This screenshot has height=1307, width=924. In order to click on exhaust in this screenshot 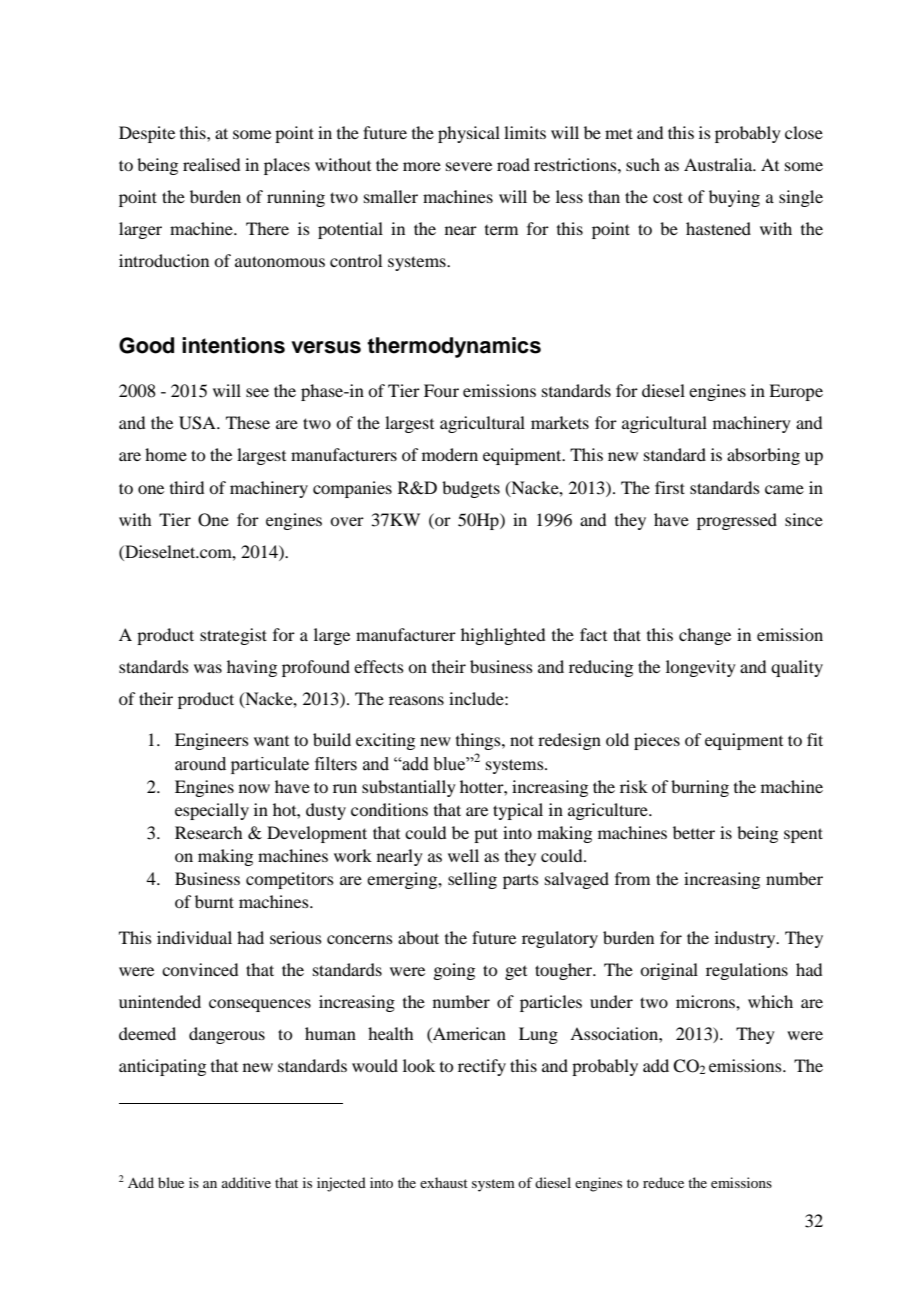, I will do `click(444, 1182)`.
